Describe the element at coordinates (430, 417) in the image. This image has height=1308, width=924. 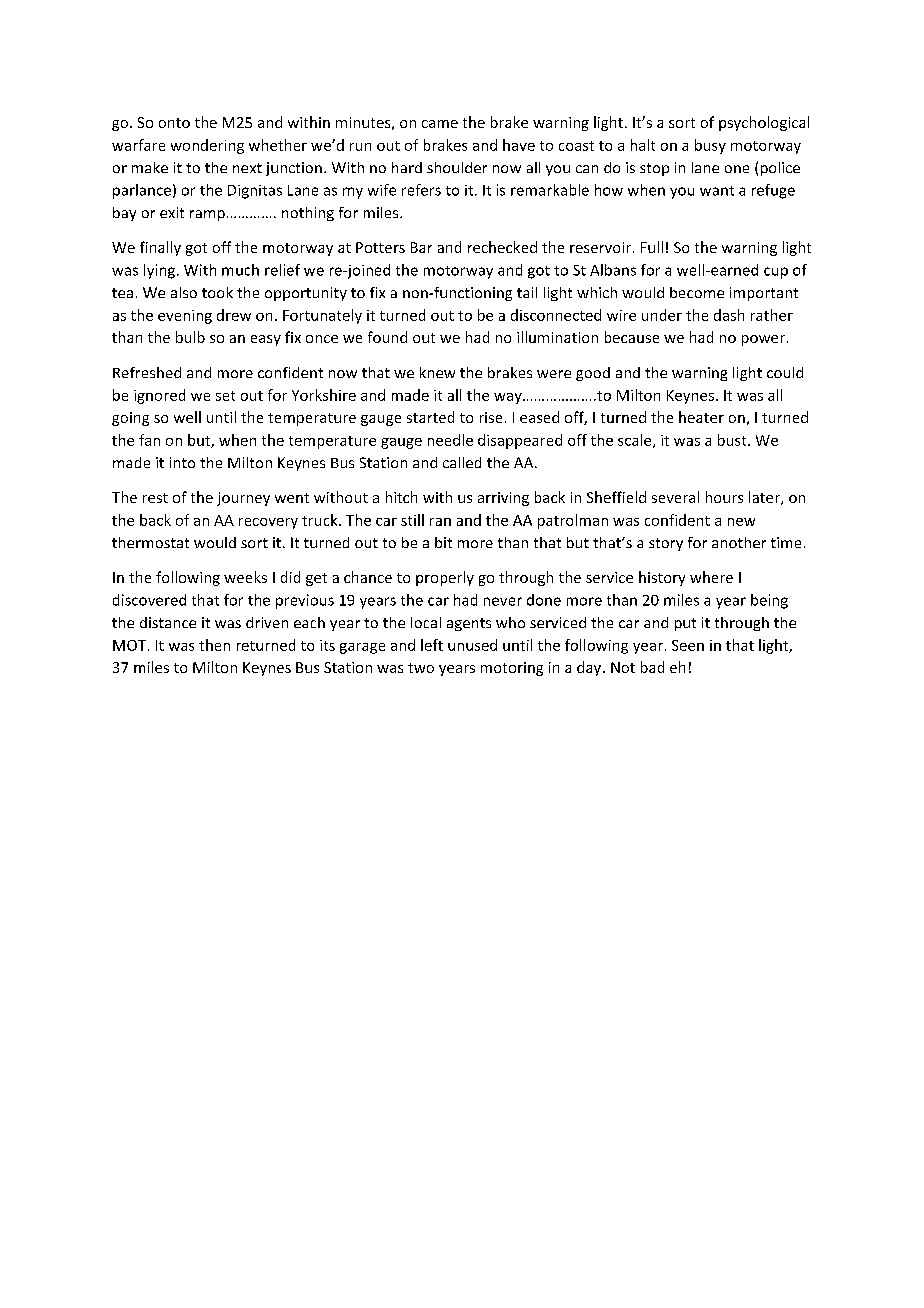
I see `started` at that location.
